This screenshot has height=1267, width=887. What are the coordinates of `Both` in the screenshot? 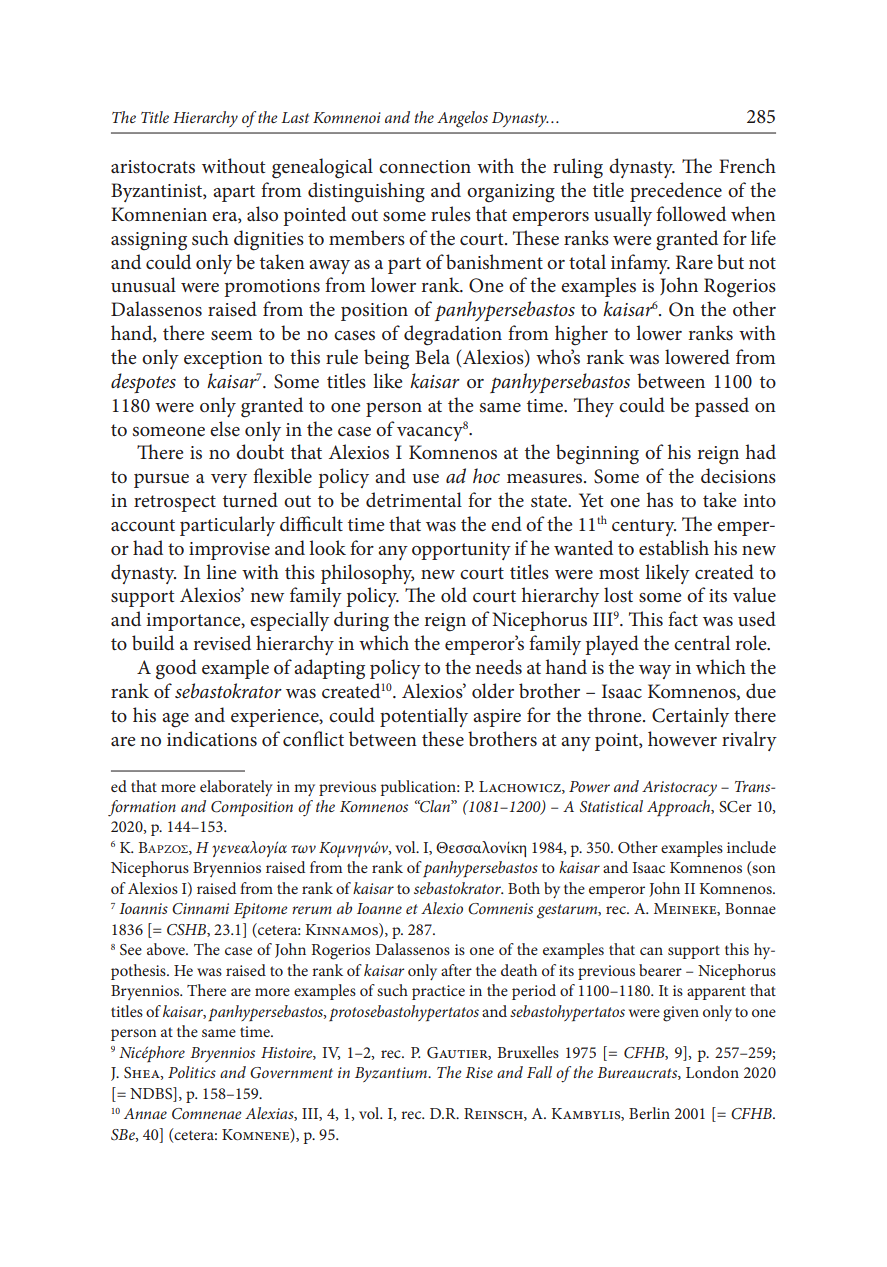 It's located at (524, 888).
